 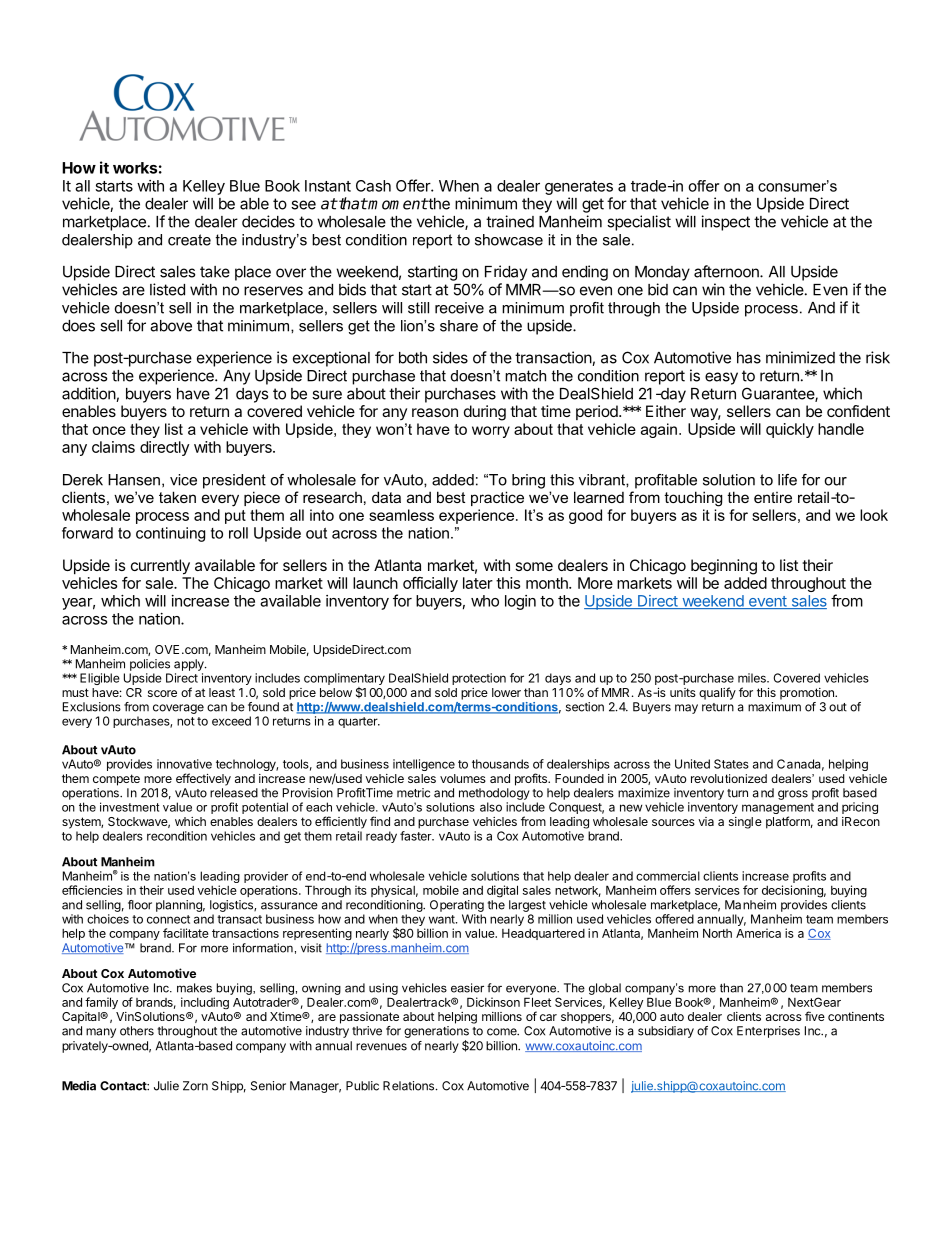 What do you see at coordinates (189, 240) in the screenshot?
I see `create` at bounding box center [189, 240].
